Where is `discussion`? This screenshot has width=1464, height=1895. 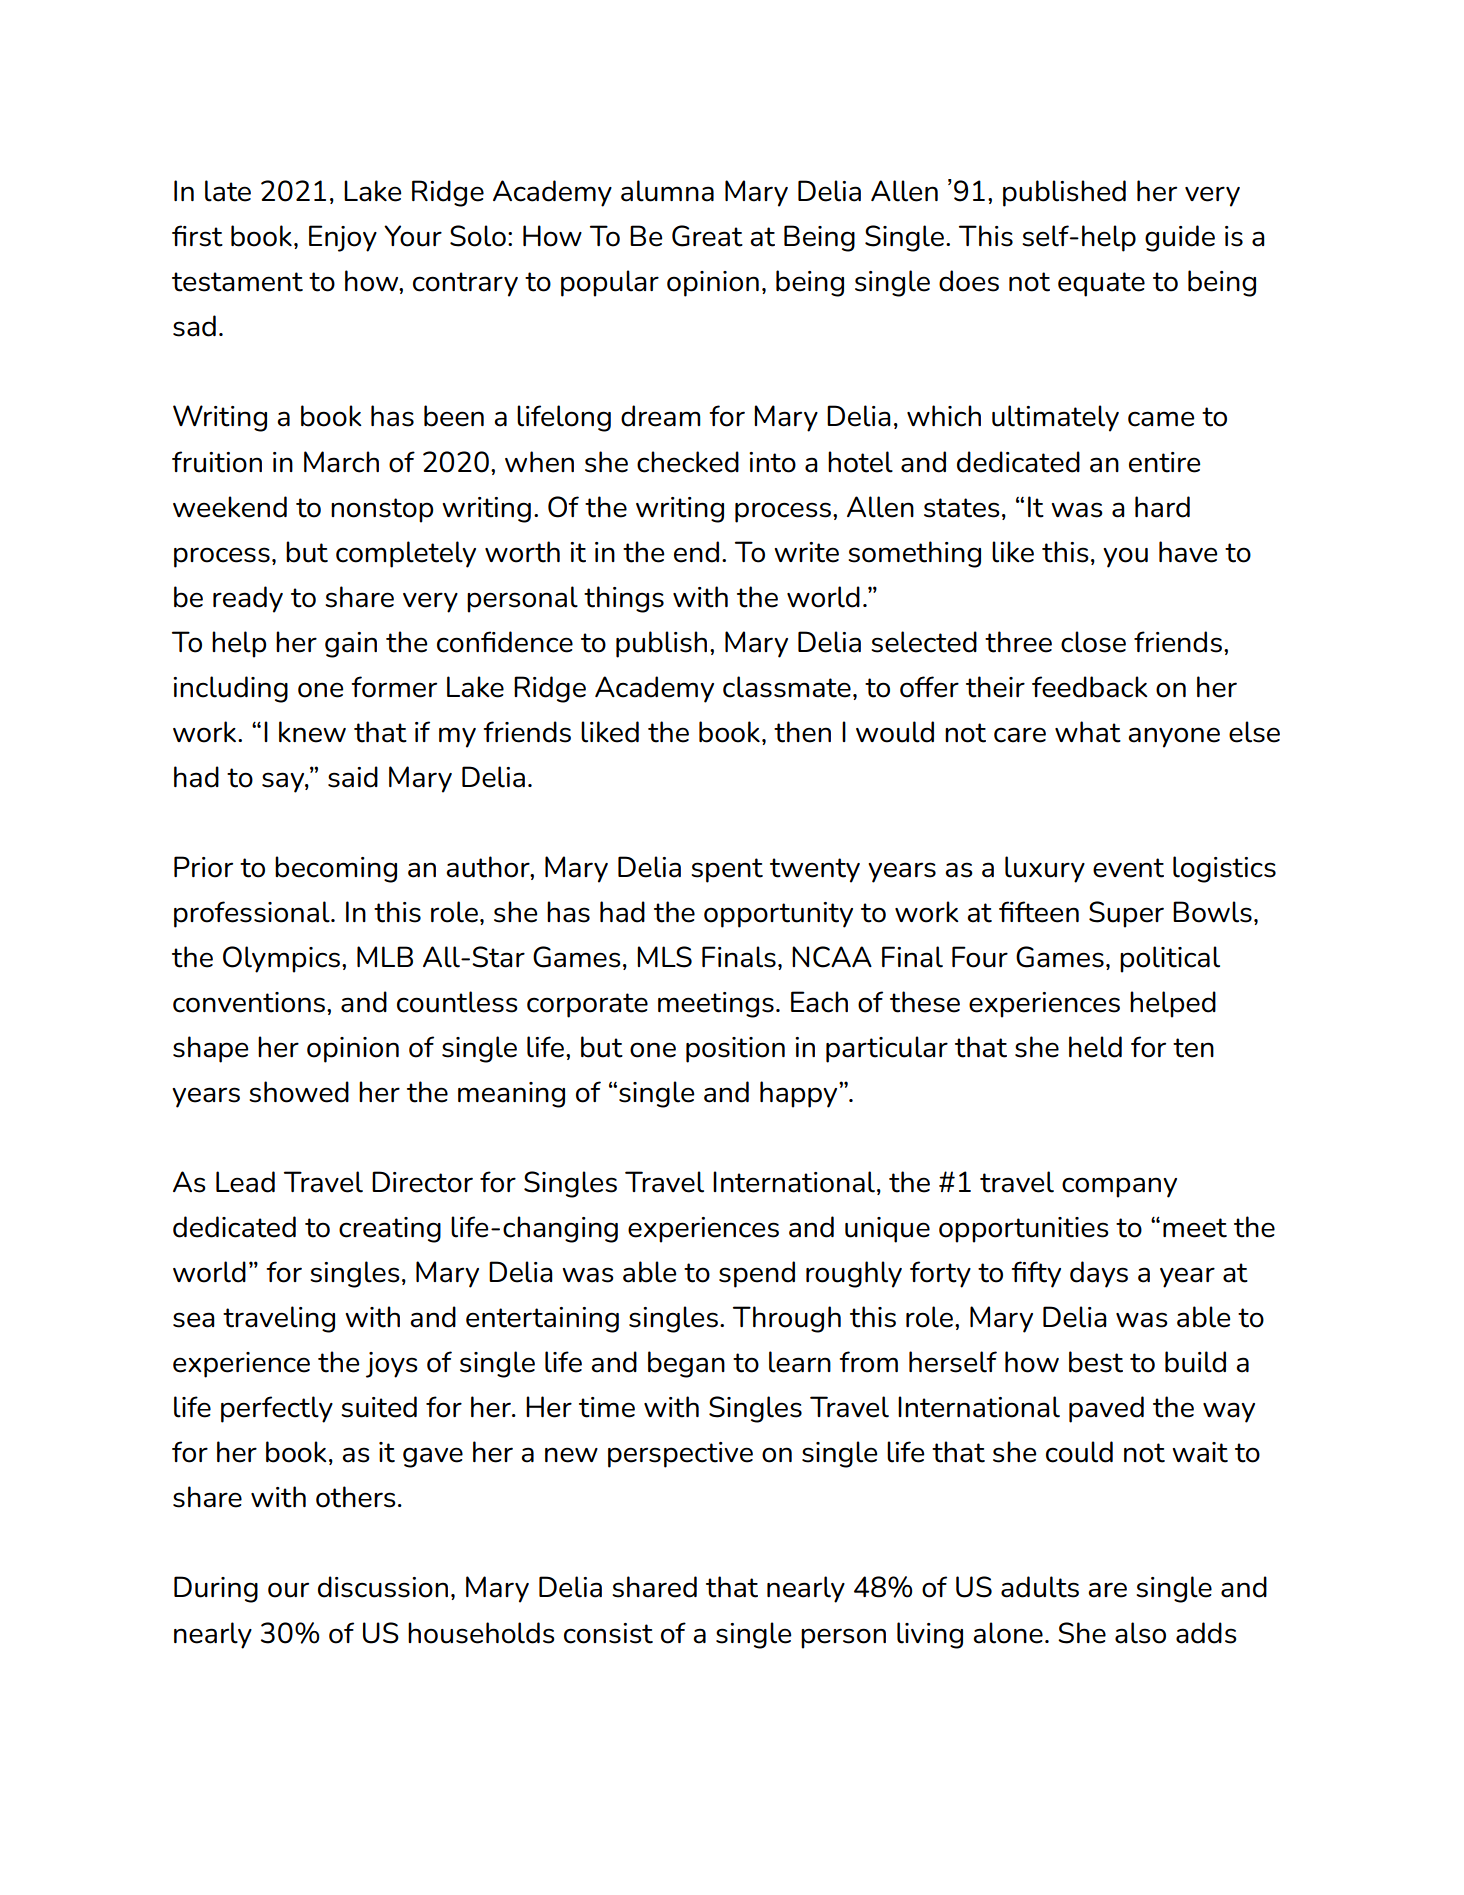 discussion is located at coordinates (383, 1587).
